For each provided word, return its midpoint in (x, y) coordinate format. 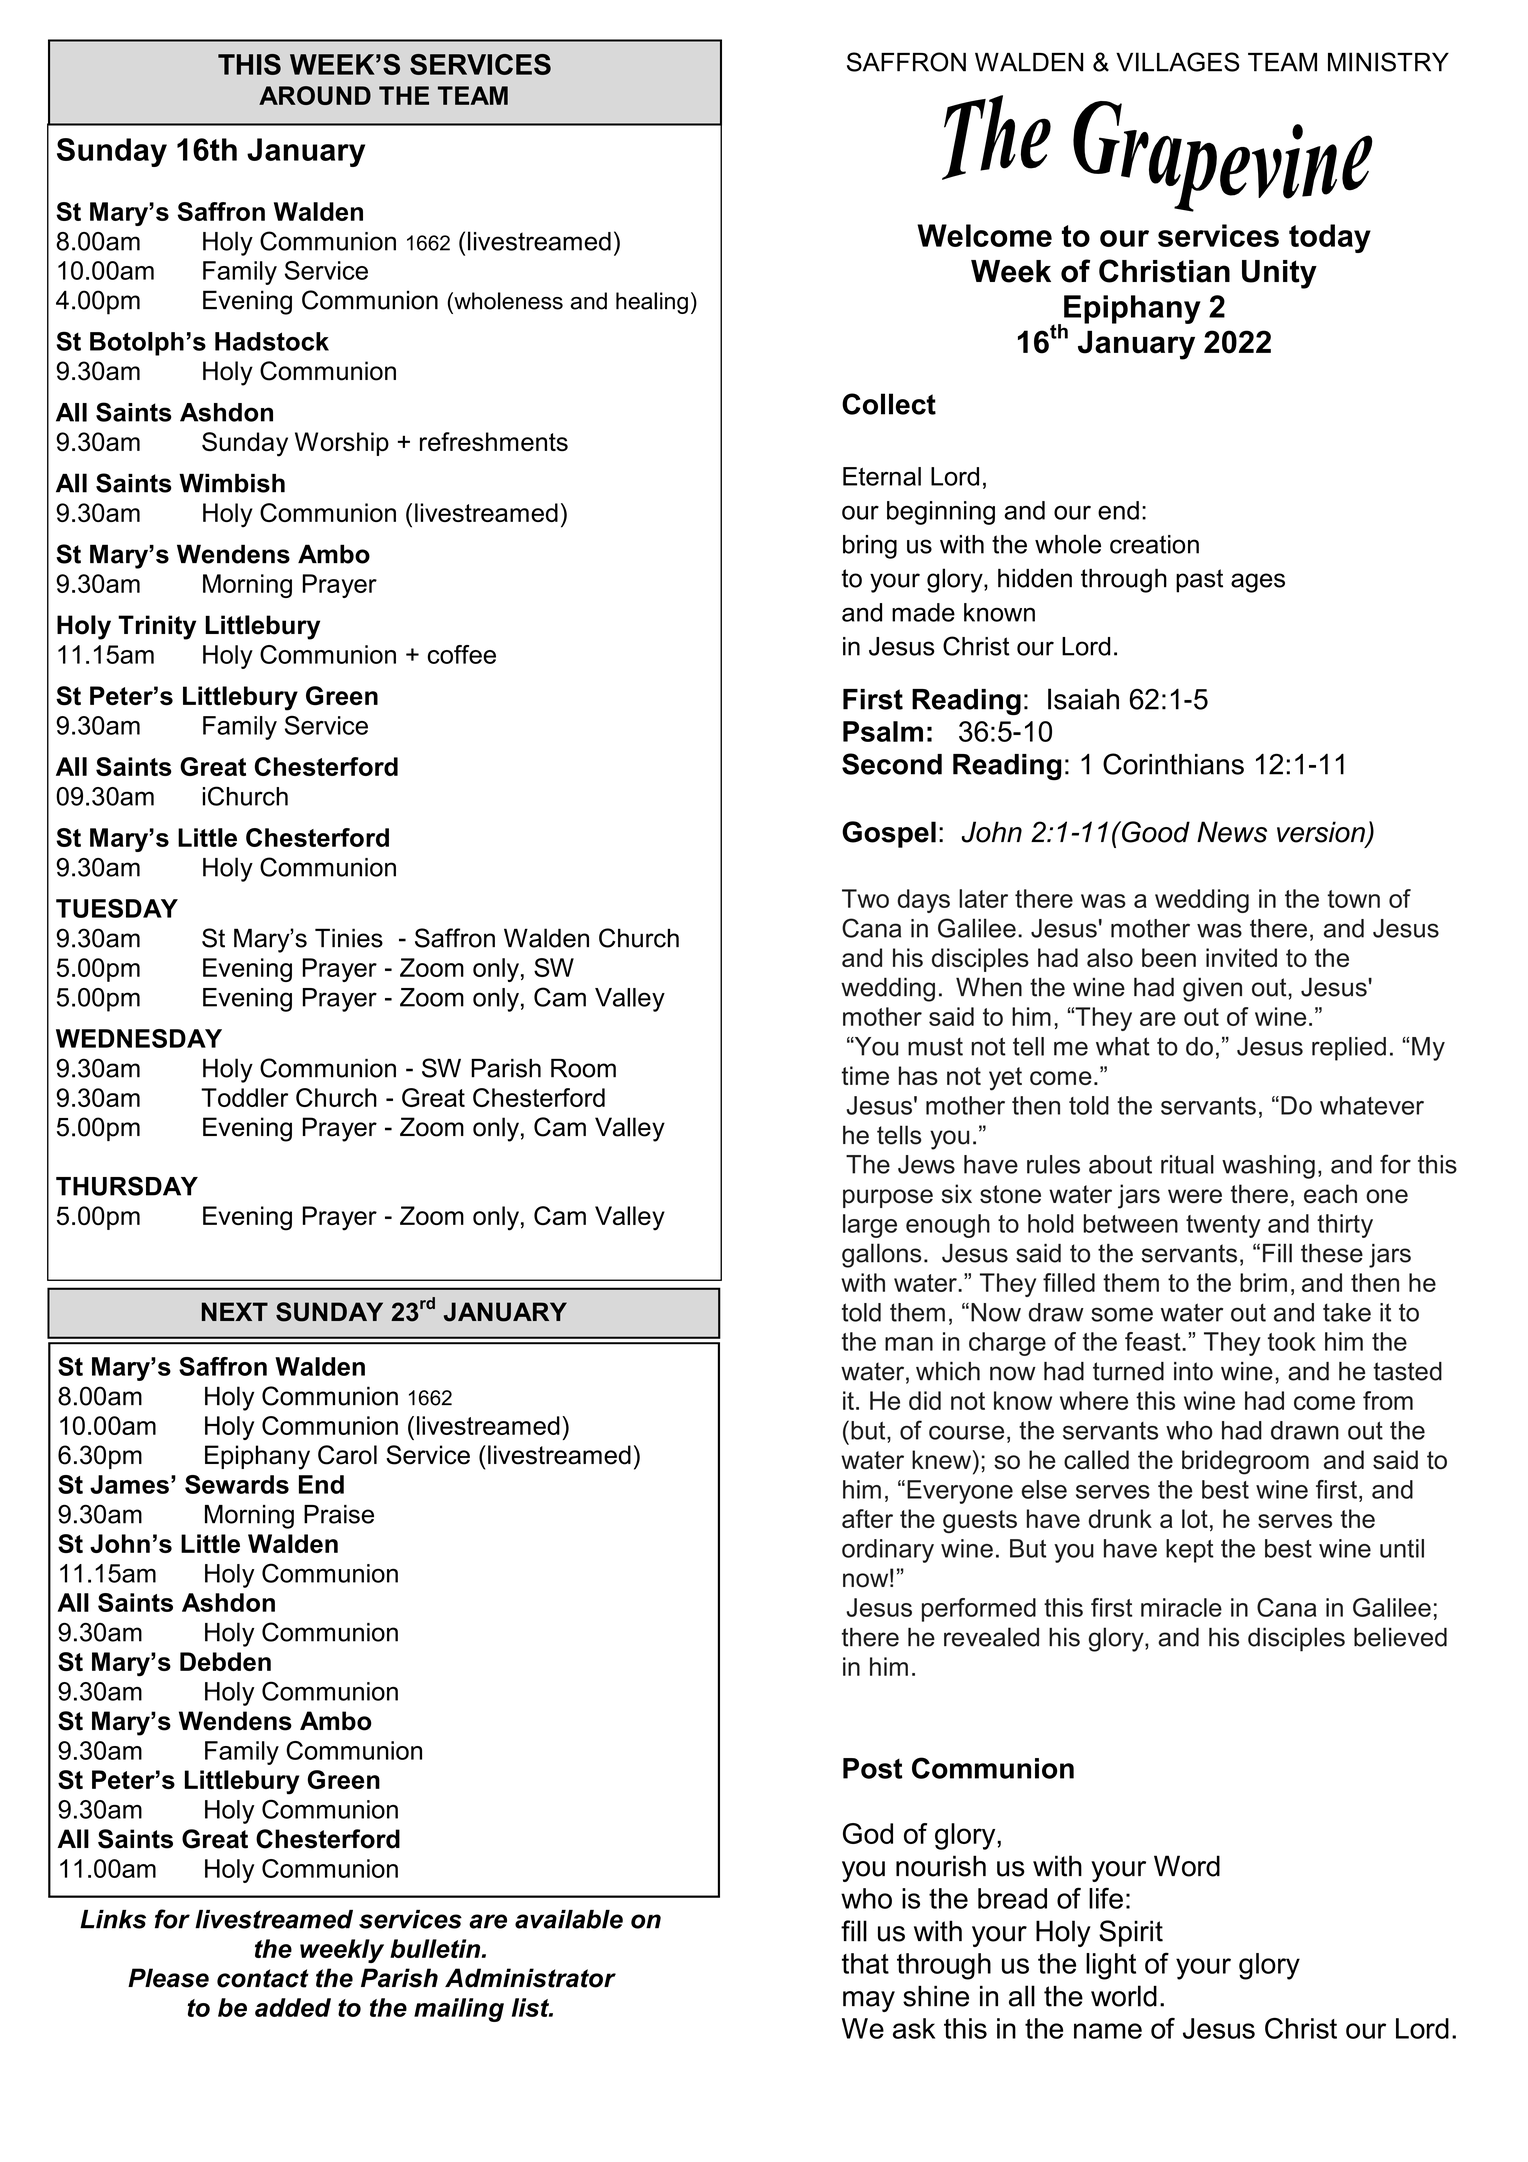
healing (652, 303)
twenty (1223, 1226)
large (870, 1226)
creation (1154, 544)
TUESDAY (117, 908)
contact (263, 1978)
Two (865, 898)
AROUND (315, 95)
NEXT (235, 1311)
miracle (1181, 1607)
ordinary (888, 1551)
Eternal (882, 476)
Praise (339, 1514)
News (1232, 832)
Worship (342, 444)
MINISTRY (1388, 62)
